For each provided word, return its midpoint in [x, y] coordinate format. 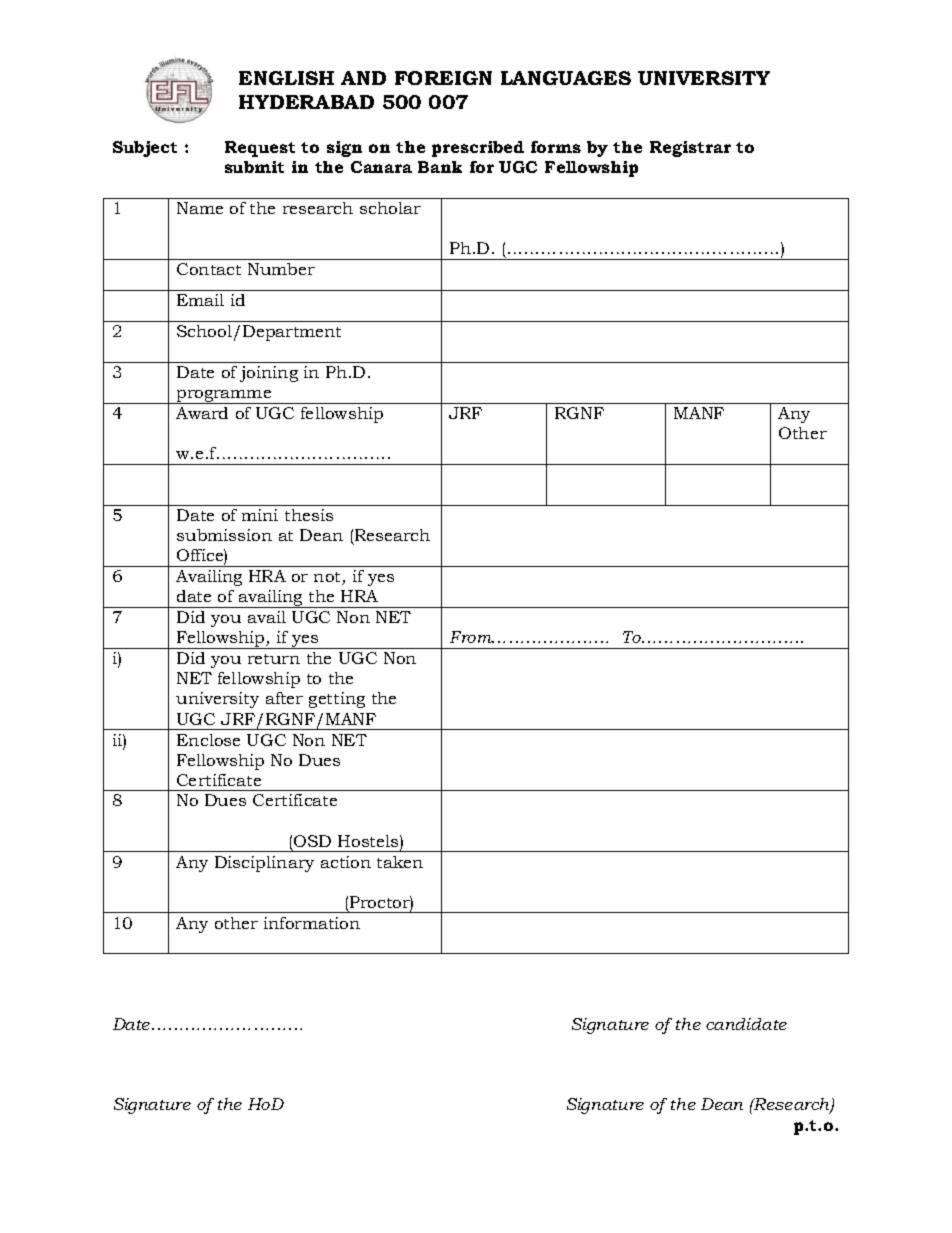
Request [260, 149]
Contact [209, 269]
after [284, 698]
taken [400, 862]
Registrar [690, 149]
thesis [309, 515]
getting [337, 700]
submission [224, 535]
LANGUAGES [566, 78]
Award [202, 413]
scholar [390, 208]
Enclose [208, 740]
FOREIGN [443, 78]
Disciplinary [264, 864]
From [472, 637]
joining [269, 374]
